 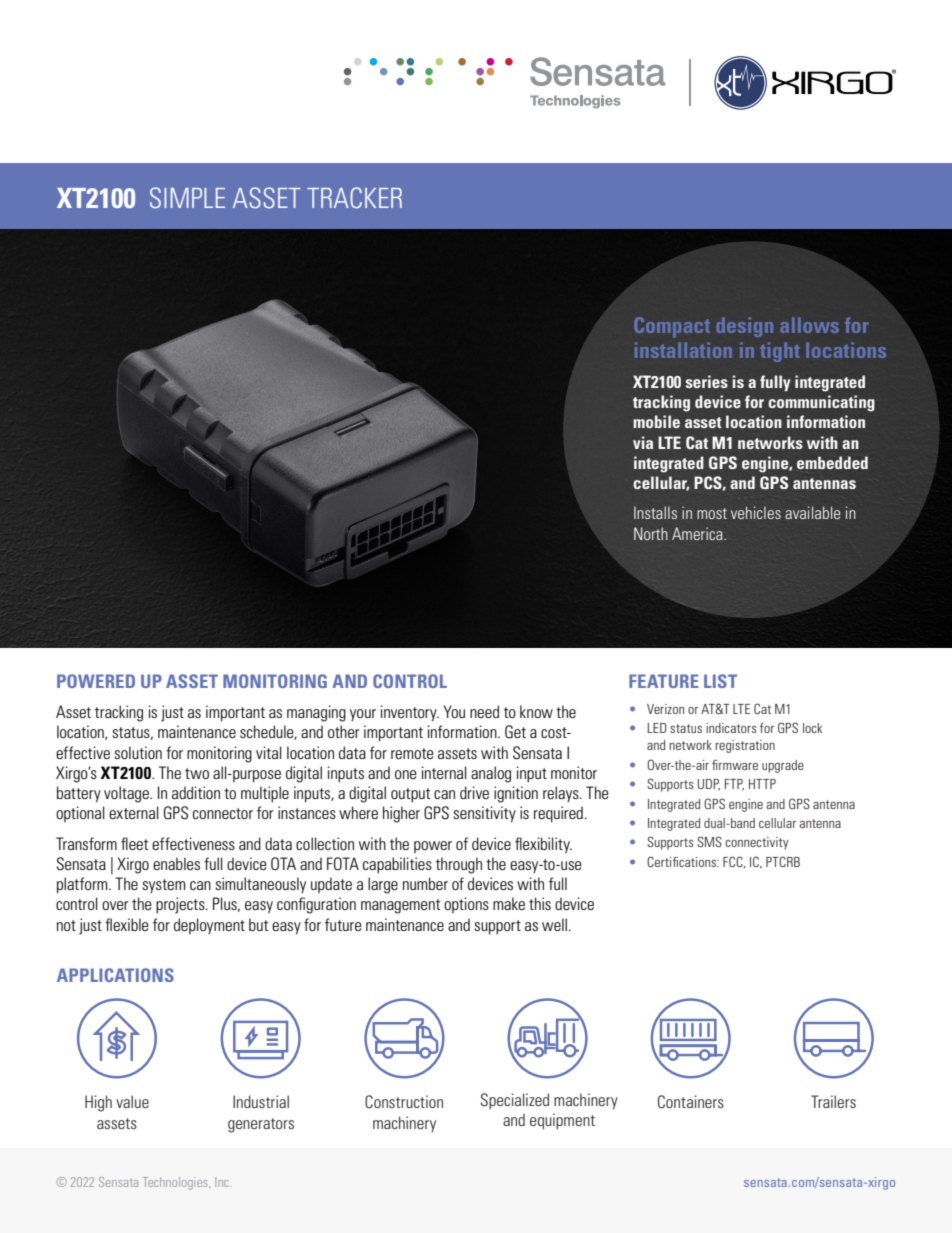 What do you see at coordinates (187, 198) in the page?
I see `SIMPLE` at bounding box center [187, 198].
